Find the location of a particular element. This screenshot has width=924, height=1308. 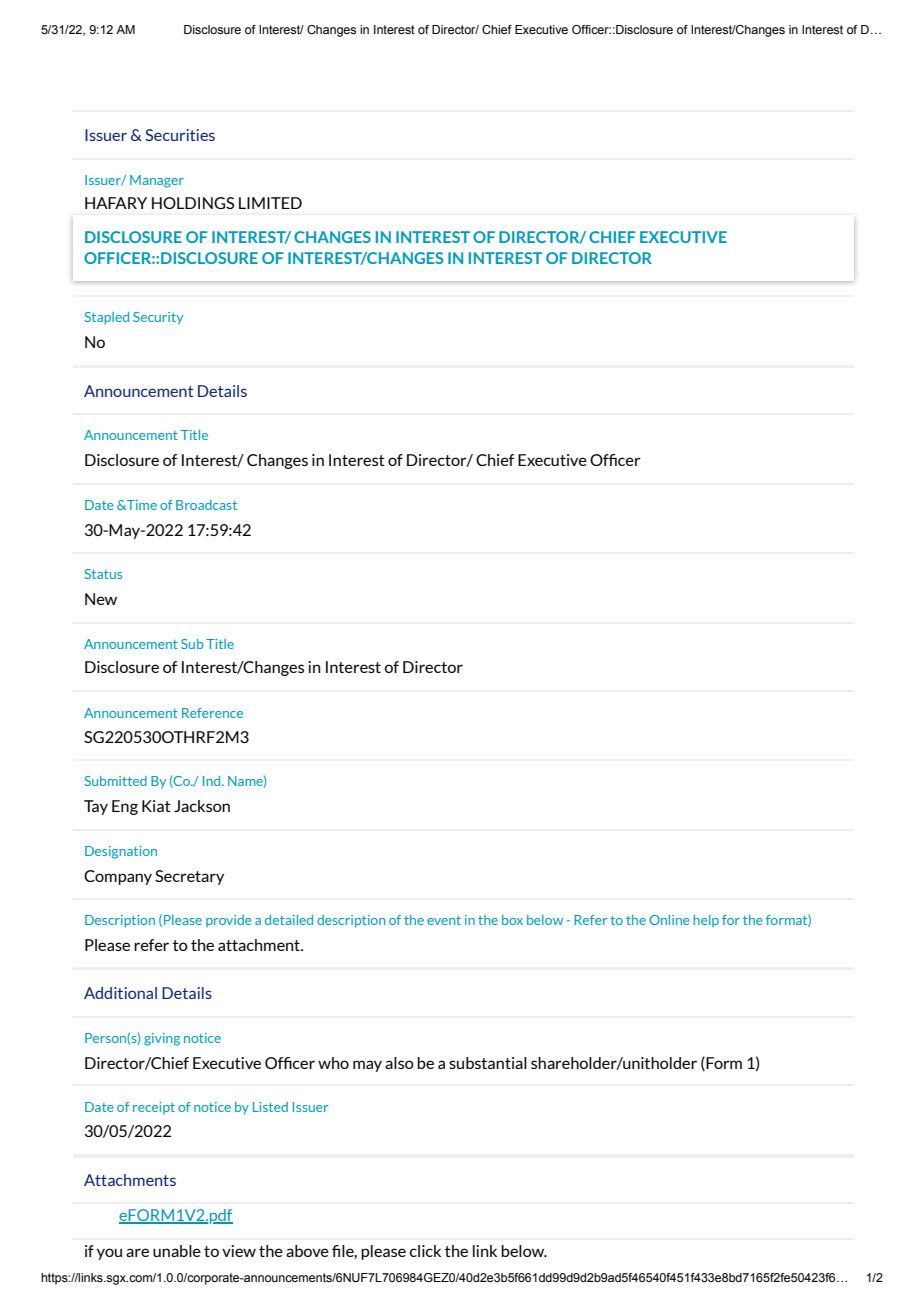

Jackson is located at coordinates (202, 806).
